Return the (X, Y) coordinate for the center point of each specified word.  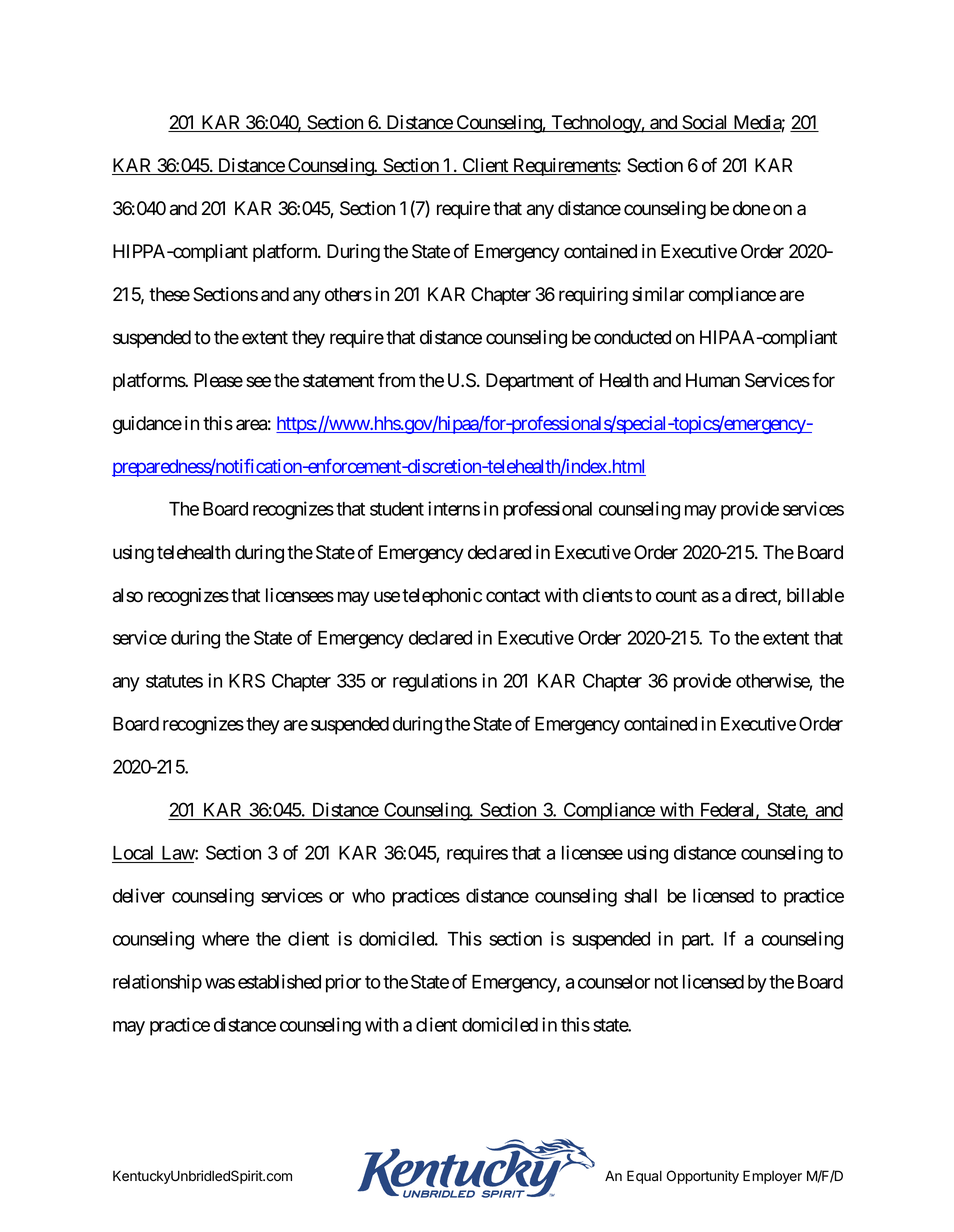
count (676, 596)
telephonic (442, 597)
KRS (247, 680)
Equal (644, 1177)
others (348, 294)
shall (640, 896)
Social (705, 123)
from (396, 380)
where (225, 939)
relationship (157, 983)
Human (713, 380)
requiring (593, 296)
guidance (147, 425)
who (368, 896)
